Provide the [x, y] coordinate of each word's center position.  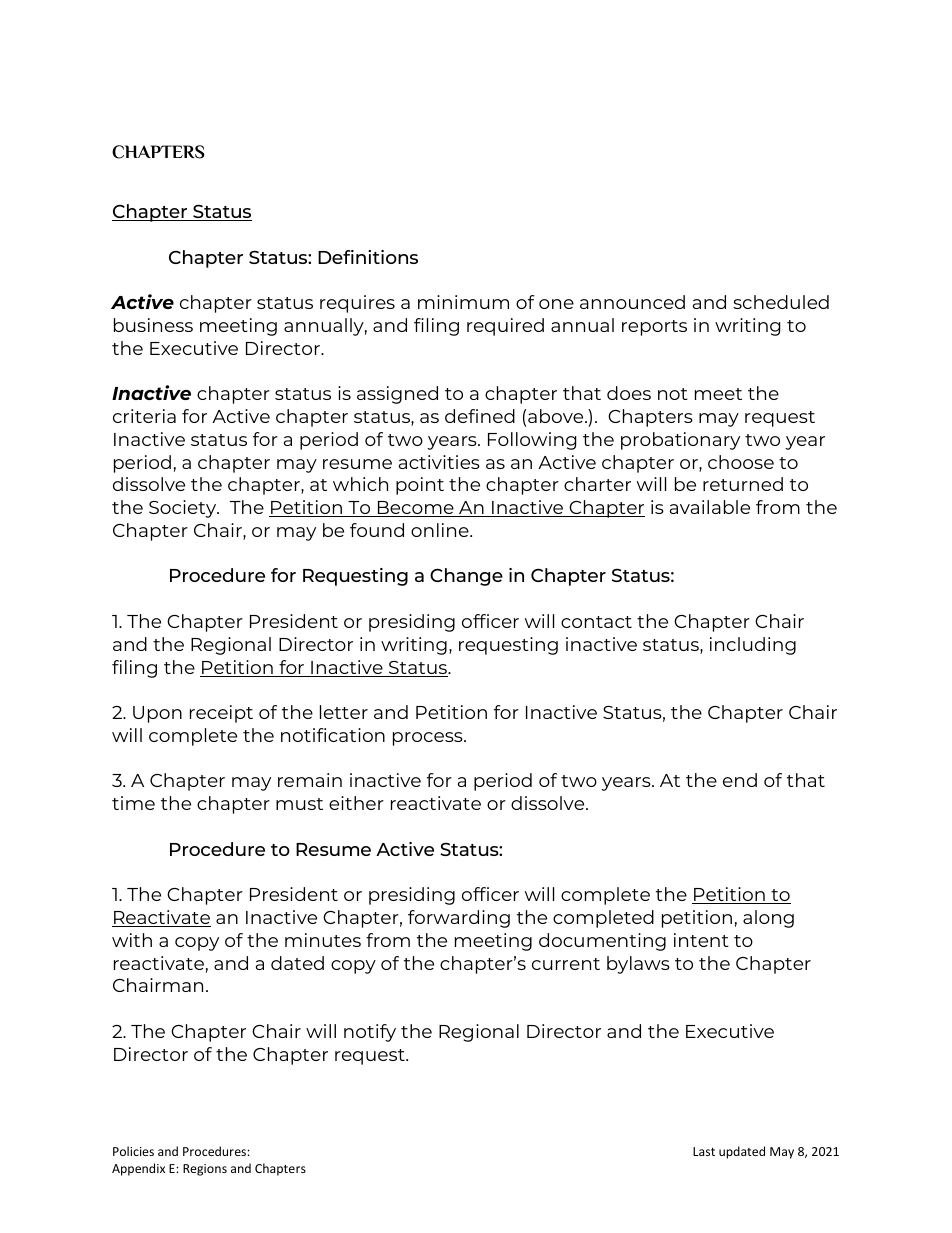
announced [632, 302]
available [710, 507]
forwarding [459, 919]
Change [466, 577]
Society [184, 509]
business [153, 325]
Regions [205, 1170]
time [133, 803]
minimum [463, 302]
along [768, 919]
